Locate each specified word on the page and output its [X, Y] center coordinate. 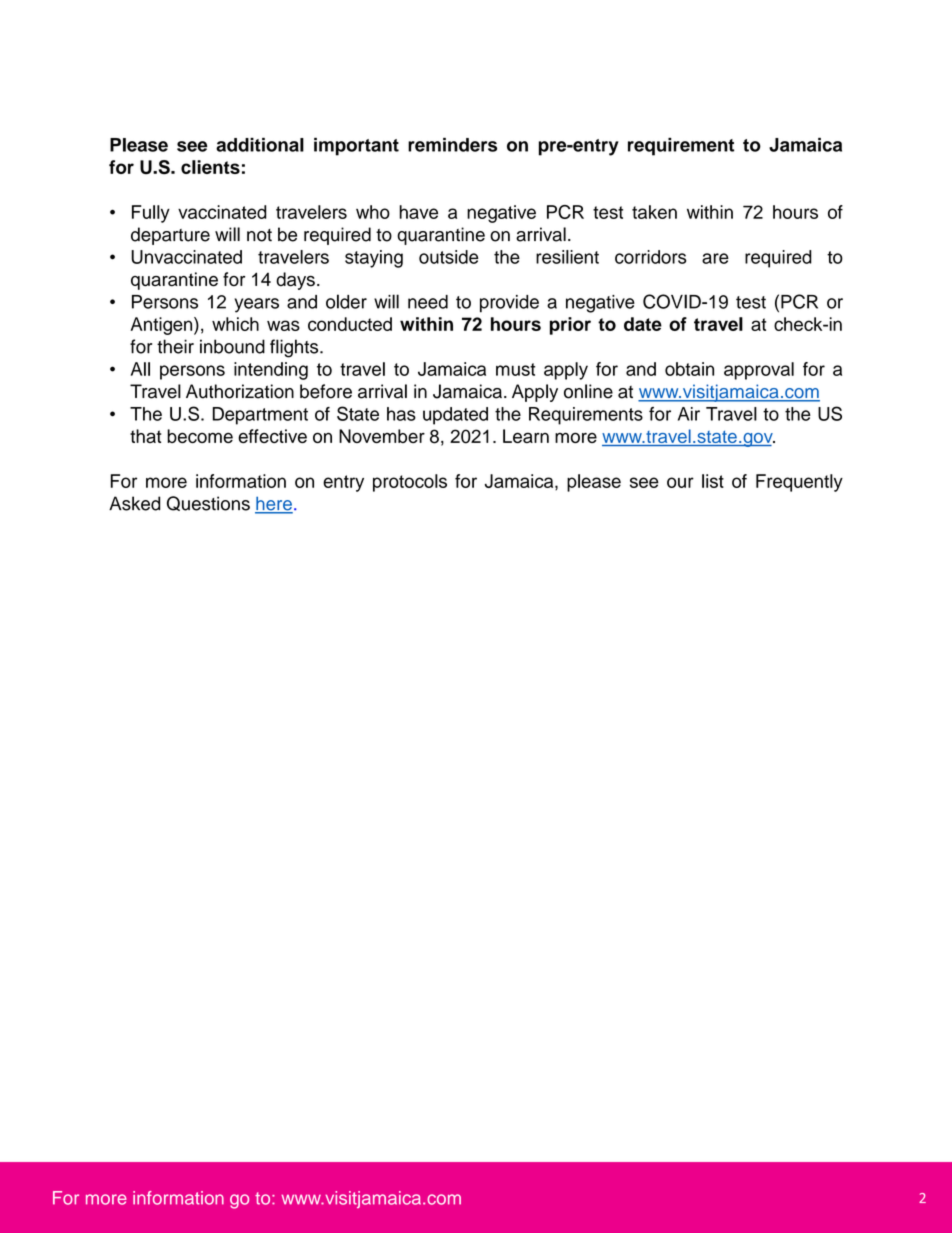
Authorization [240, 391]
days [295, 281]
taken [654, 212]
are [715, 258]
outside [449, 257]
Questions [208, 503]
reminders [452, 145]
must [515, 369]
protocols [410, 483]
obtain [689, 369]
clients [210, 167]
